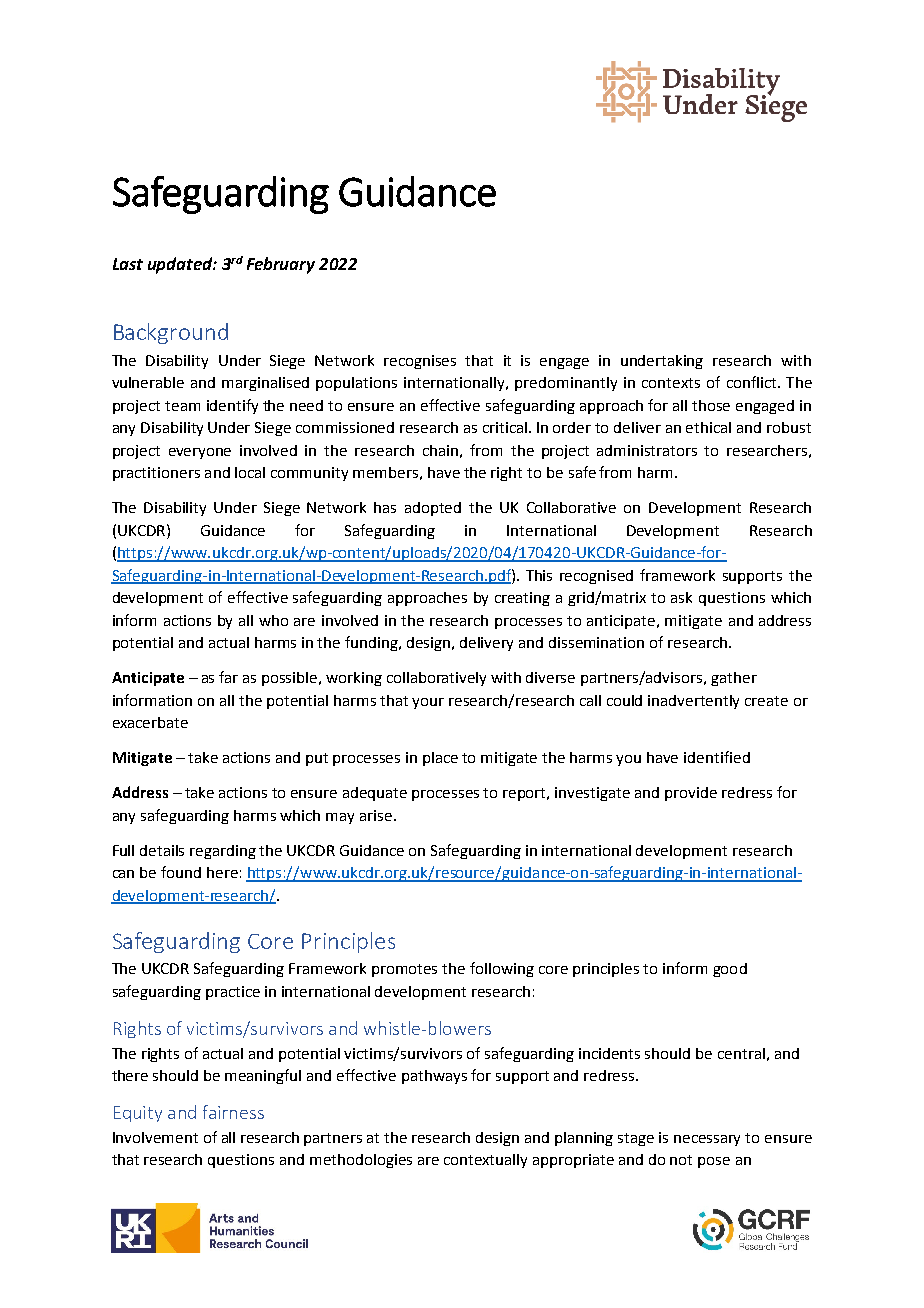 The height and width of the document is (1308, 924). I want to click on fairness, so click(233, 1112).
